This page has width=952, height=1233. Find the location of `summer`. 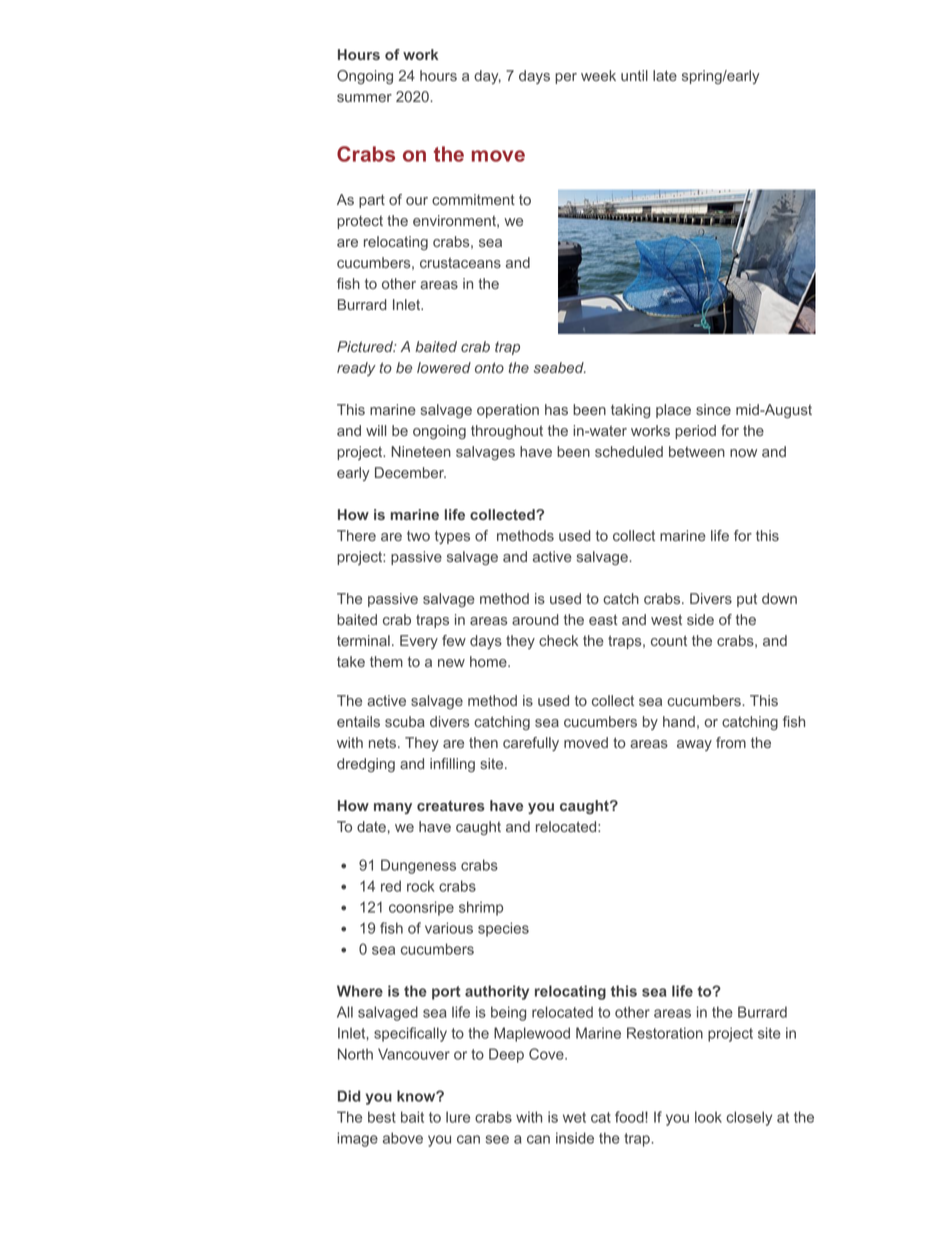

summer is located at coordinates (364, 98).
